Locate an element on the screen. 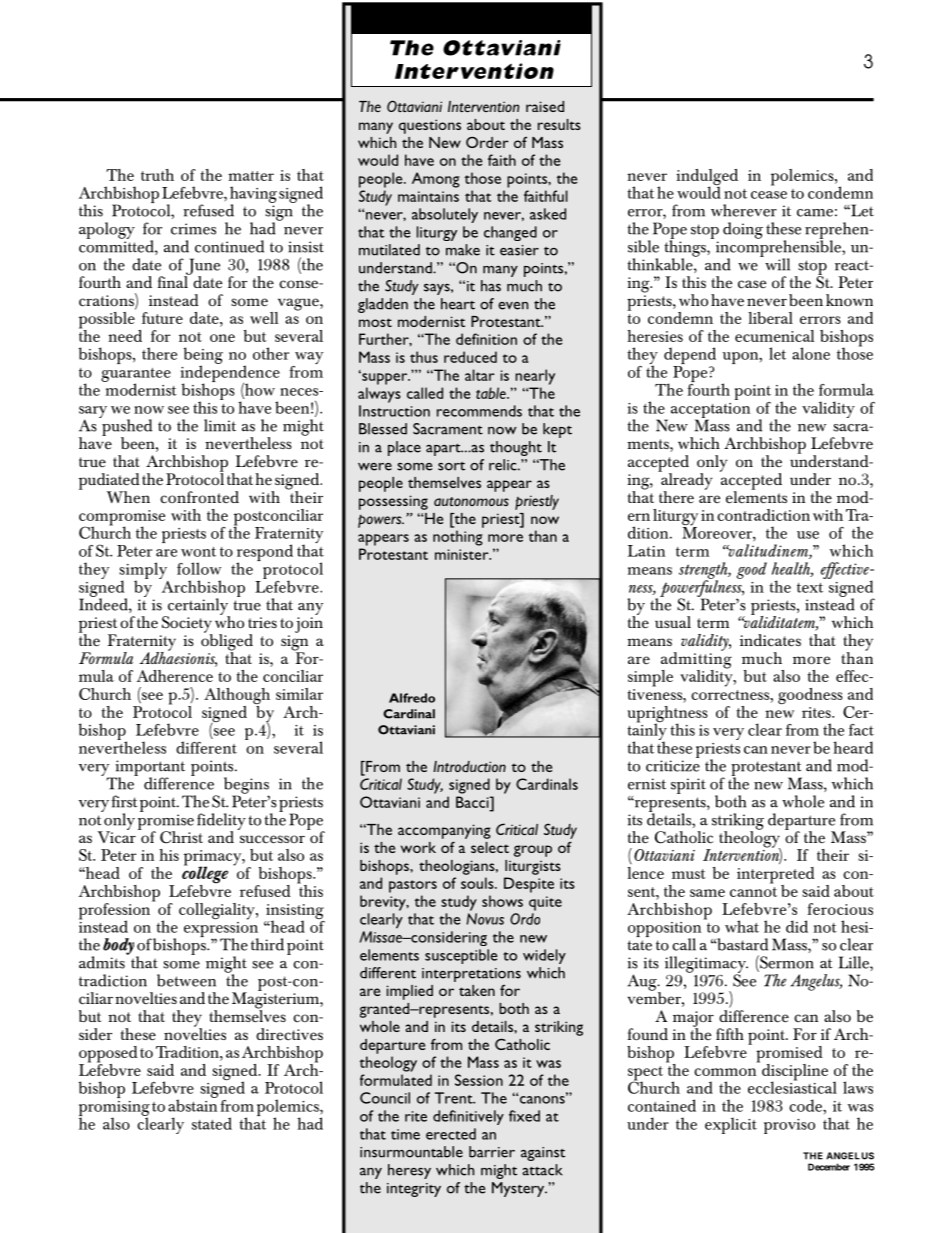  acceptation is located at coordinates (710, 411).
